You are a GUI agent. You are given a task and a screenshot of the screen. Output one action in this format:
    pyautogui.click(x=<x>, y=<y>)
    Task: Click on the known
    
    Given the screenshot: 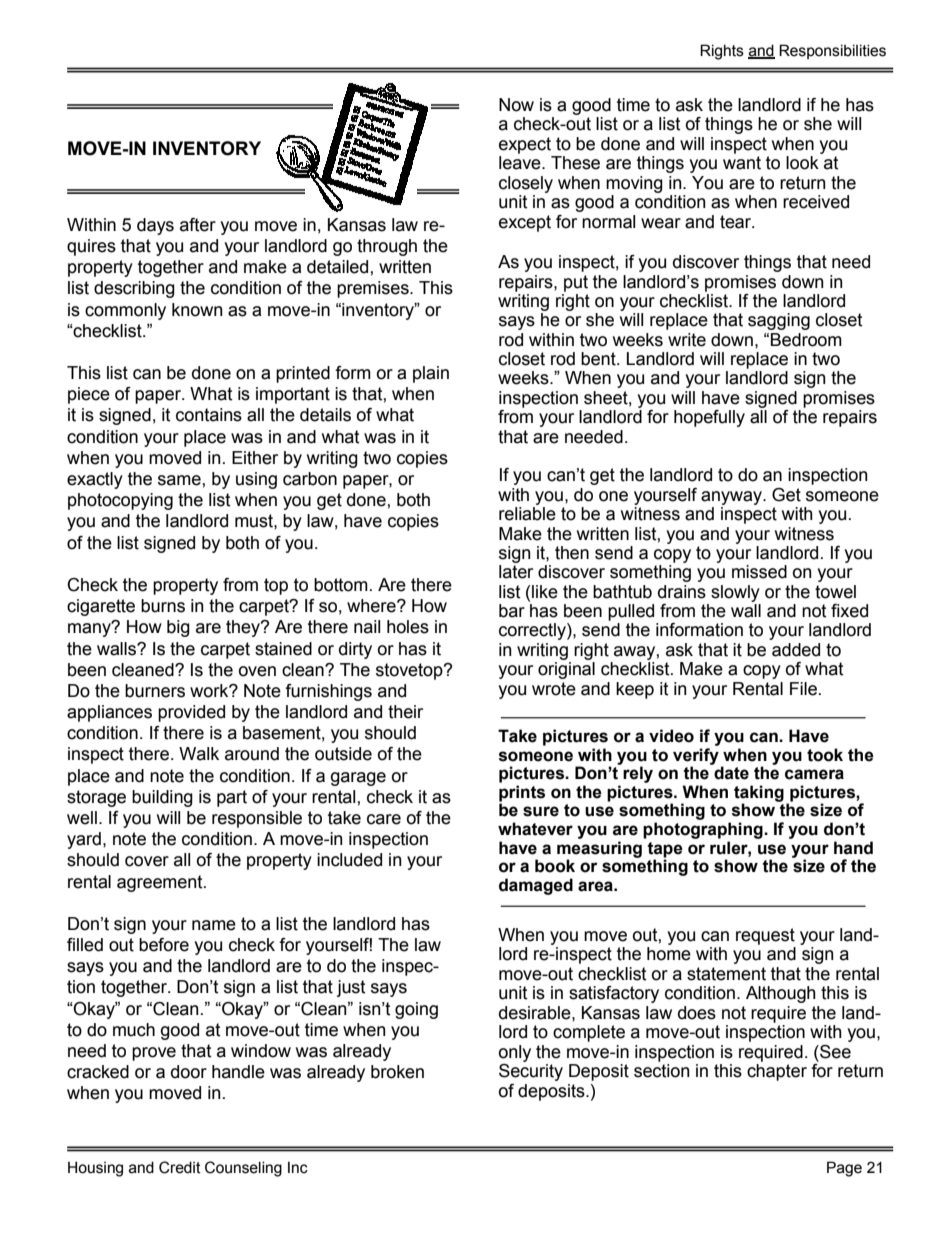 What is the action you would take?
    pyautogui.click(x=197, y=310)
